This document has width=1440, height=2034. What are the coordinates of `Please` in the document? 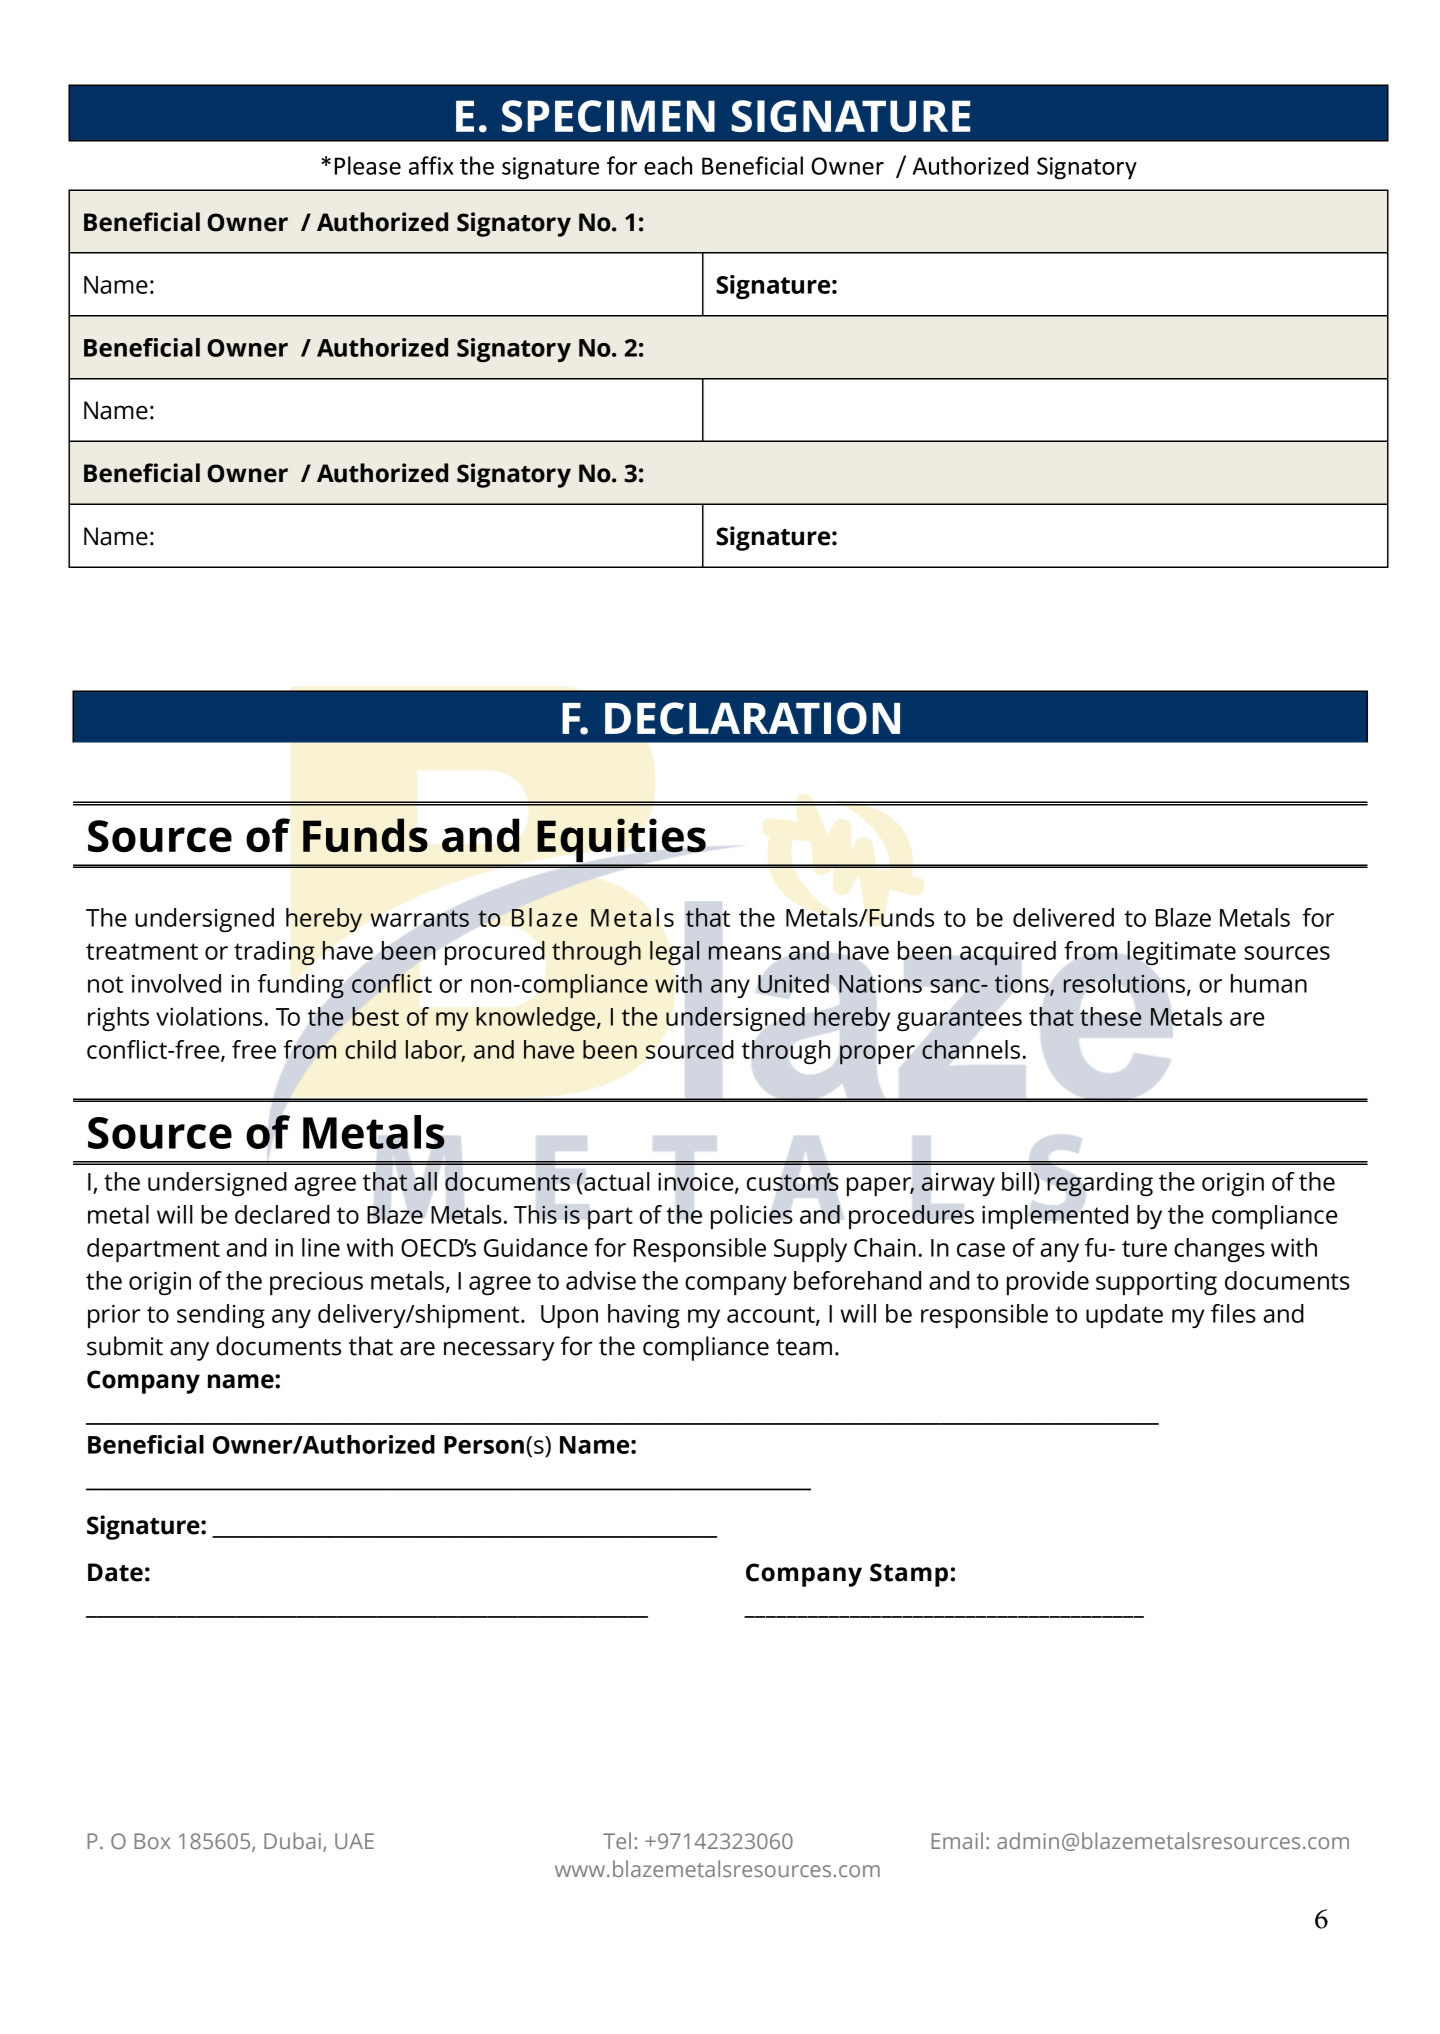 It's located at (368, 165).
